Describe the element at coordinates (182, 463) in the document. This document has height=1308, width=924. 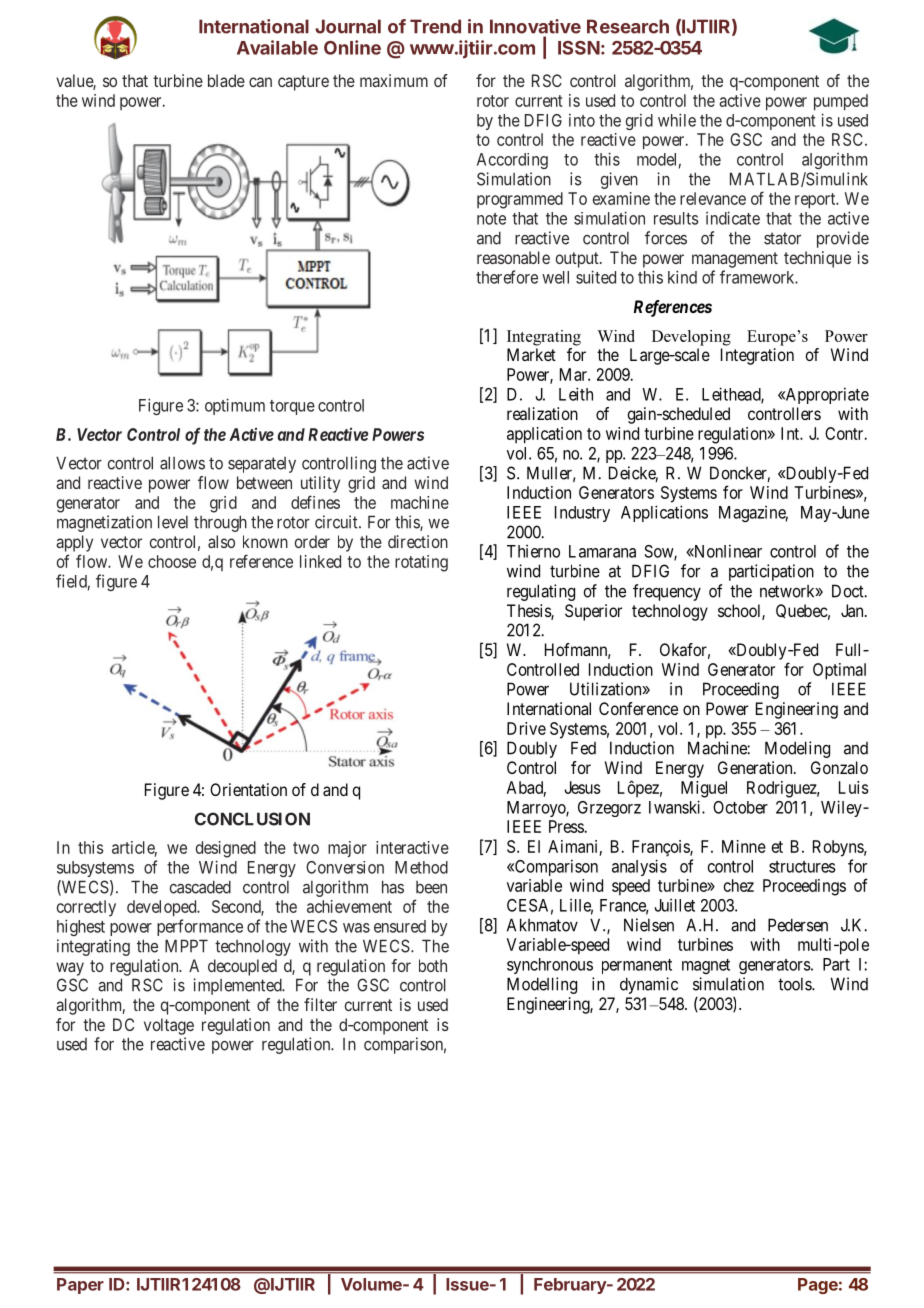
I see `allows` at that location.
